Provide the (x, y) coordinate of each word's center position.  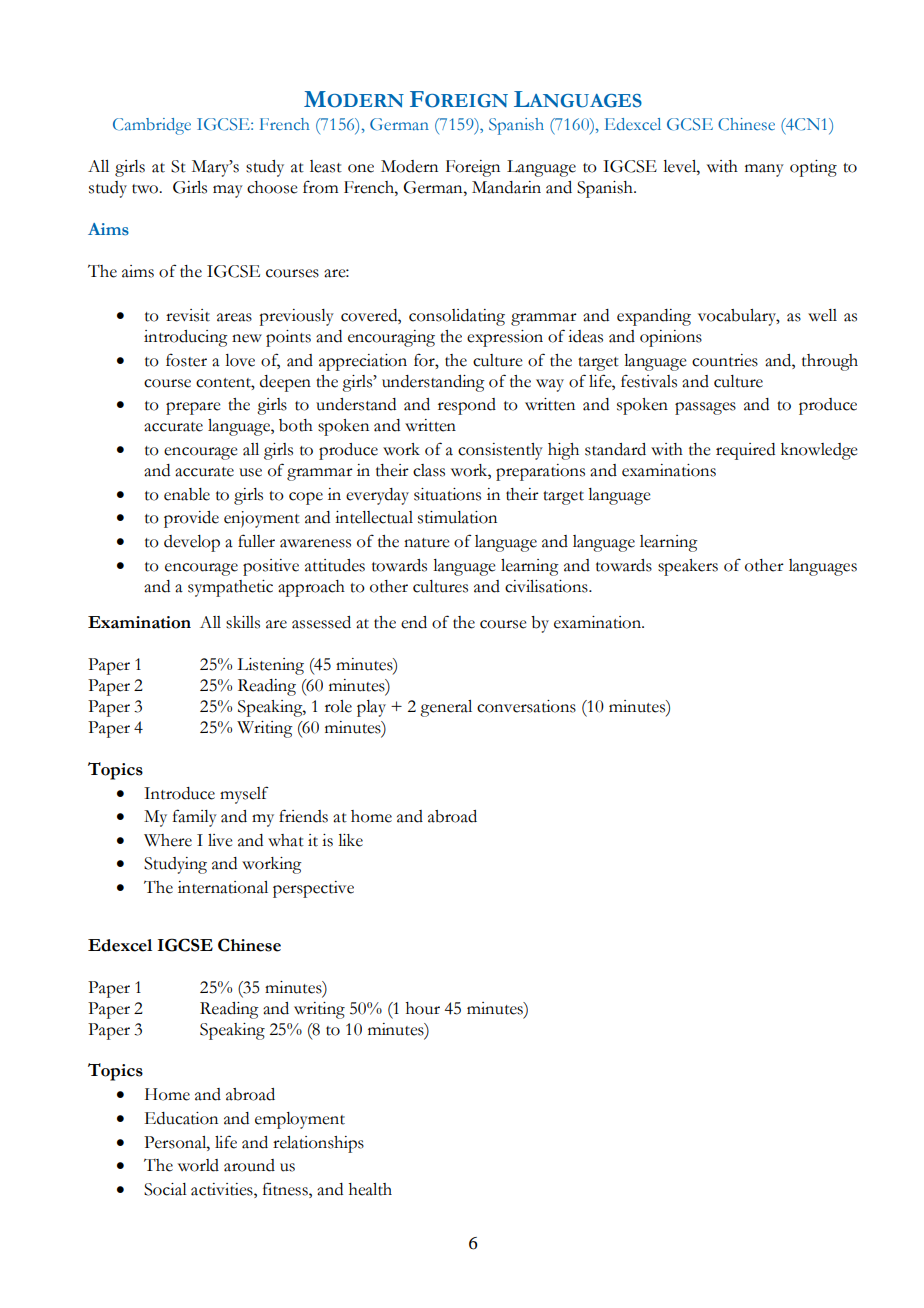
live (220, 840)
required (745, 451)
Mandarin (506, 187)
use (250, 472)
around (249, 1165)
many (764, 170)
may (228, 191)
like (350, 840)
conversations (526, 706)
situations (447, 494)
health (370, 1189)
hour (423, 1008)
